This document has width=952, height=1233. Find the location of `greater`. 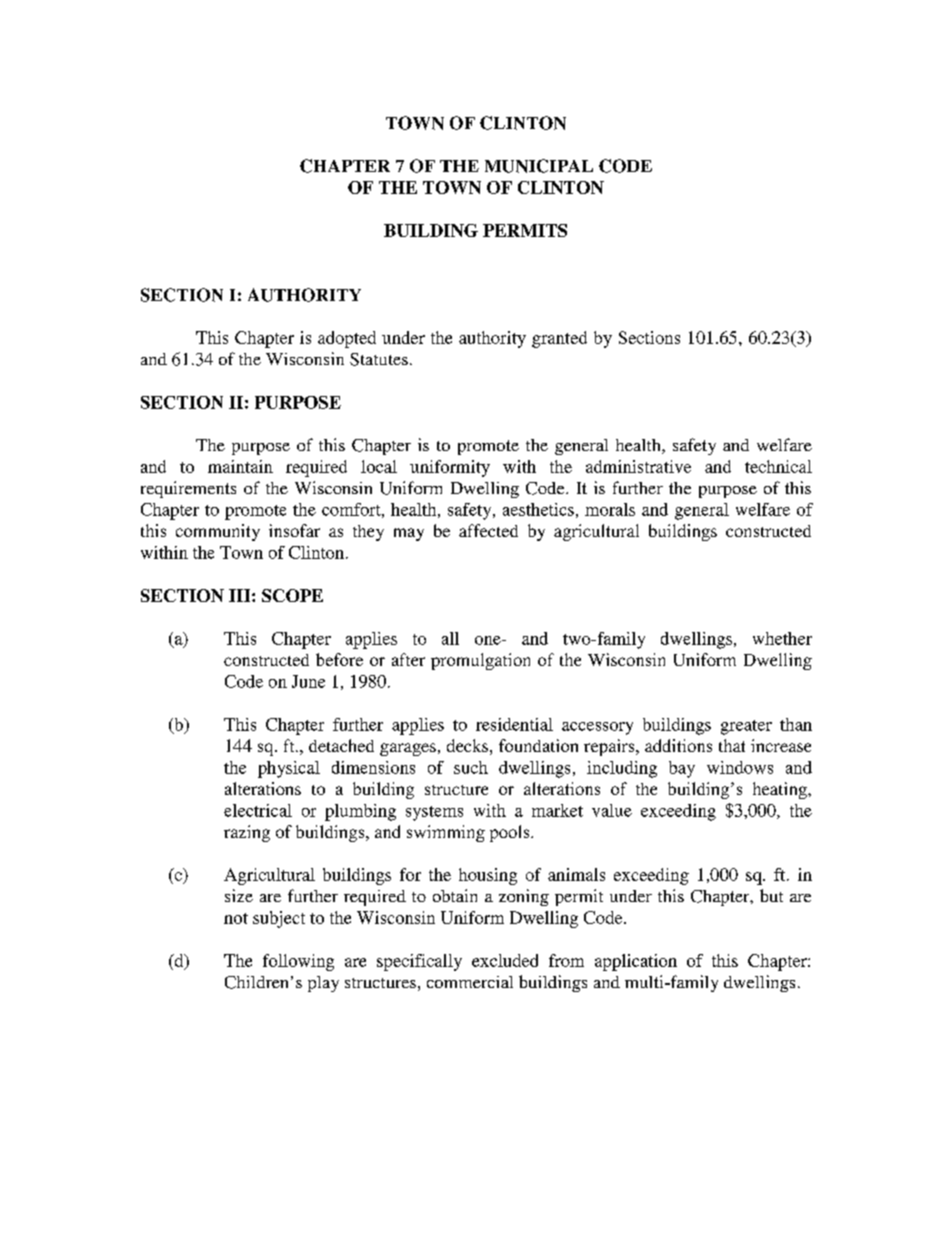

greater is located at coordinates (746, 727).
